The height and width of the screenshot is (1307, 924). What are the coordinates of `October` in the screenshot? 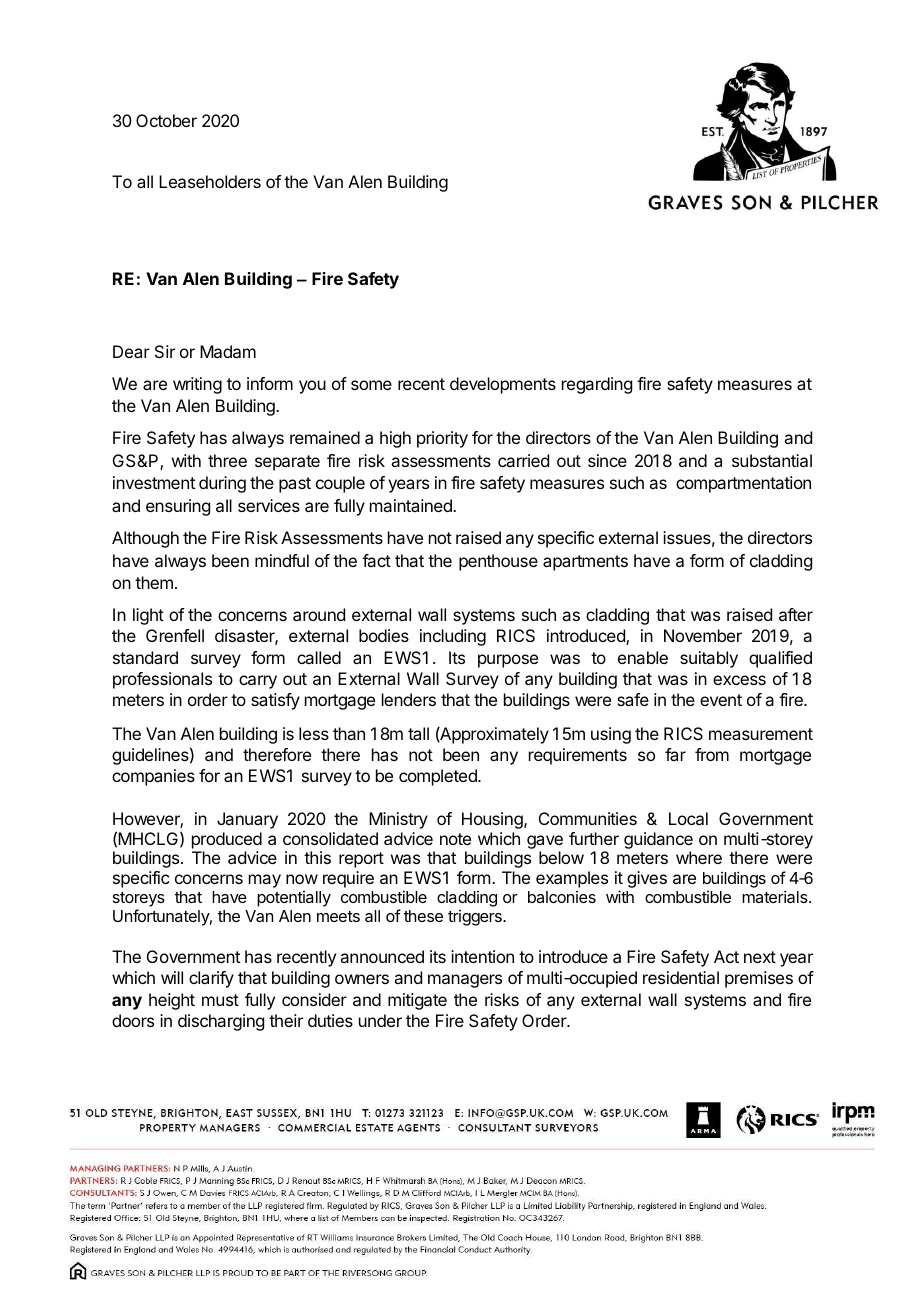 It's located at (166, 120).
